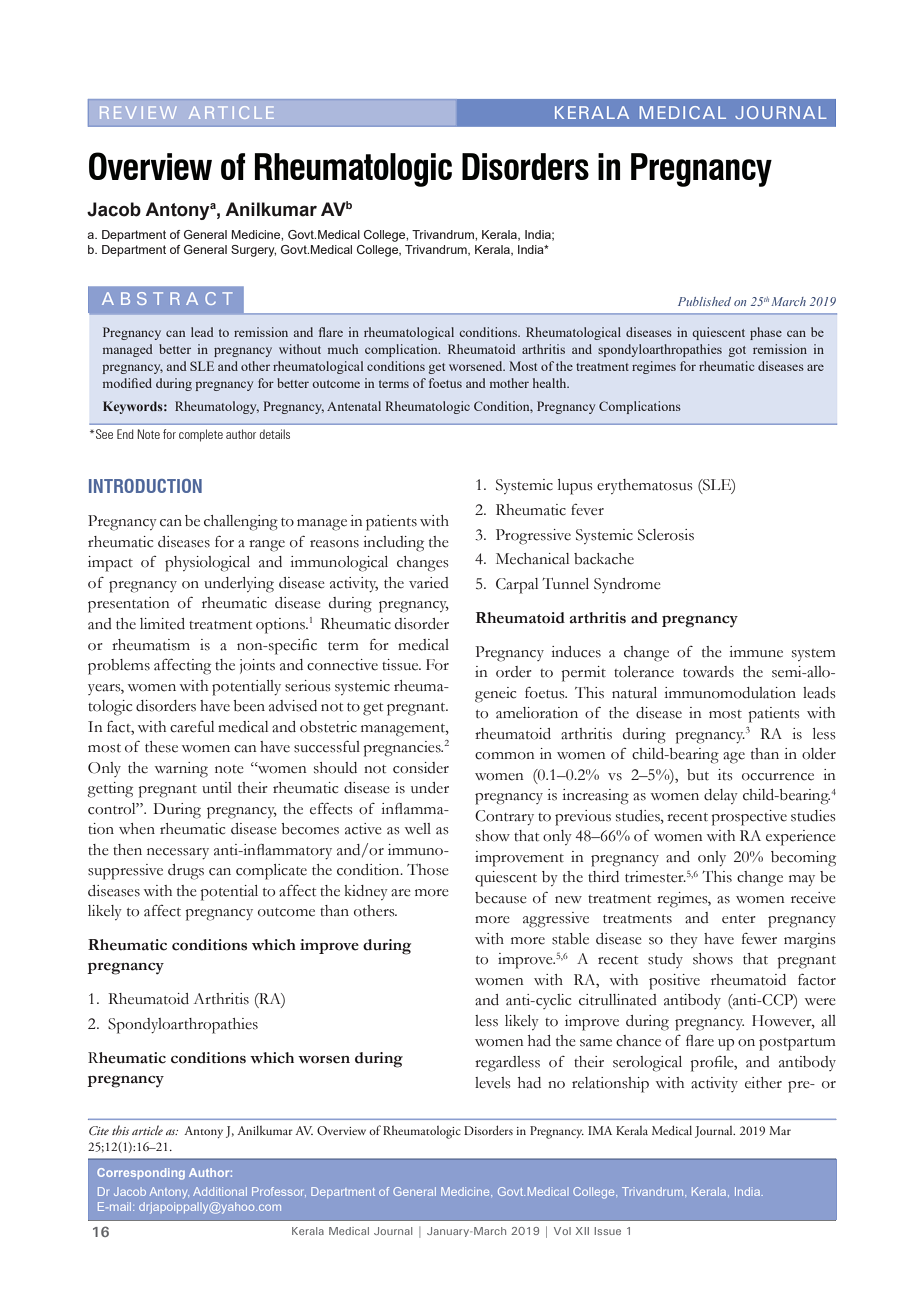 Image resolution: width=924 pixels, height=1308 pixels. Describe the element at coordinates (141, 1174) in the document. I see `Corresponding` at that location.
